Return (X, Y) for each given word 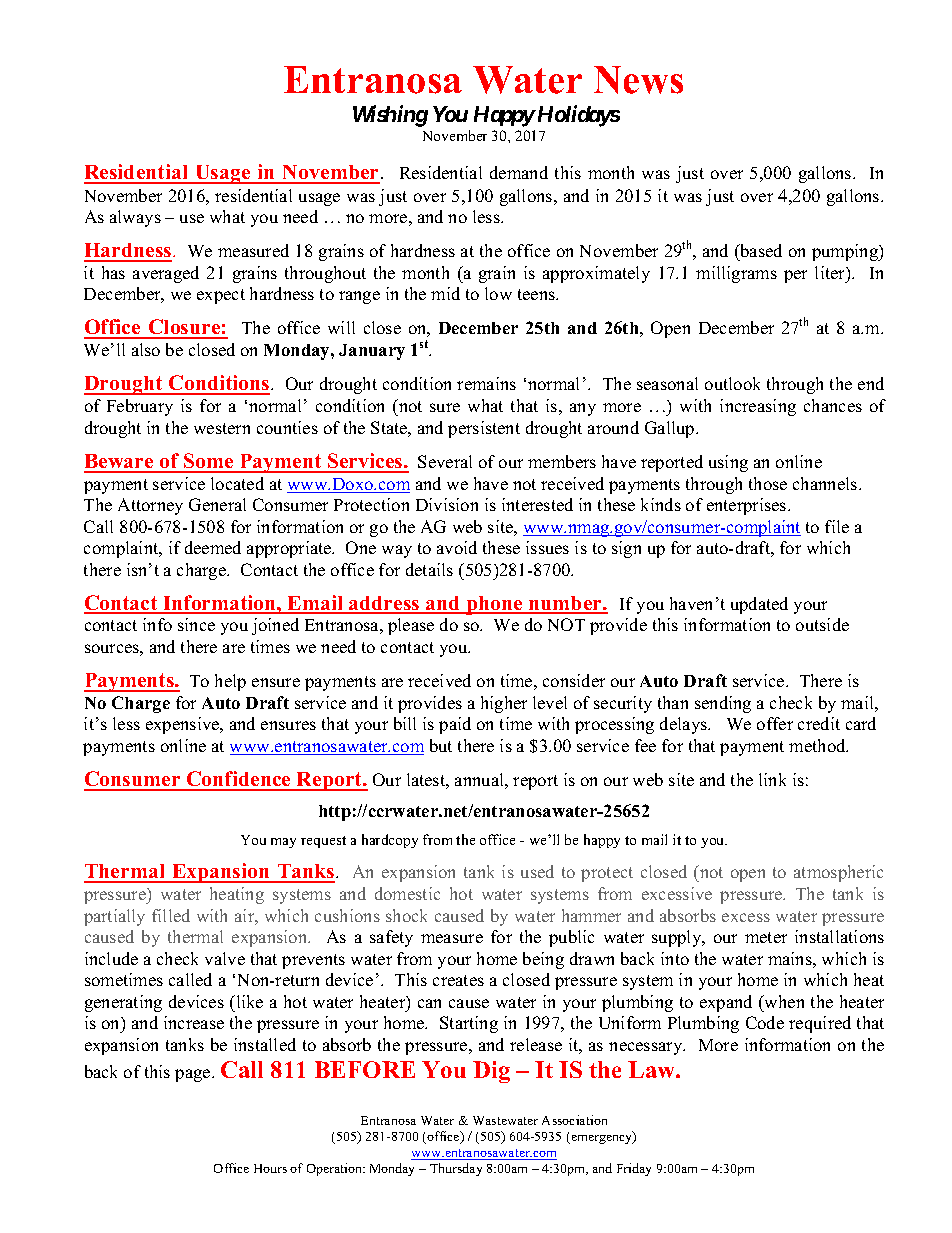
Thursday (456, 1169)
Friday (634, 1169)
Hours (270, 1168)
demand (519, 172)
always (135, 218)
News (638, 80)
